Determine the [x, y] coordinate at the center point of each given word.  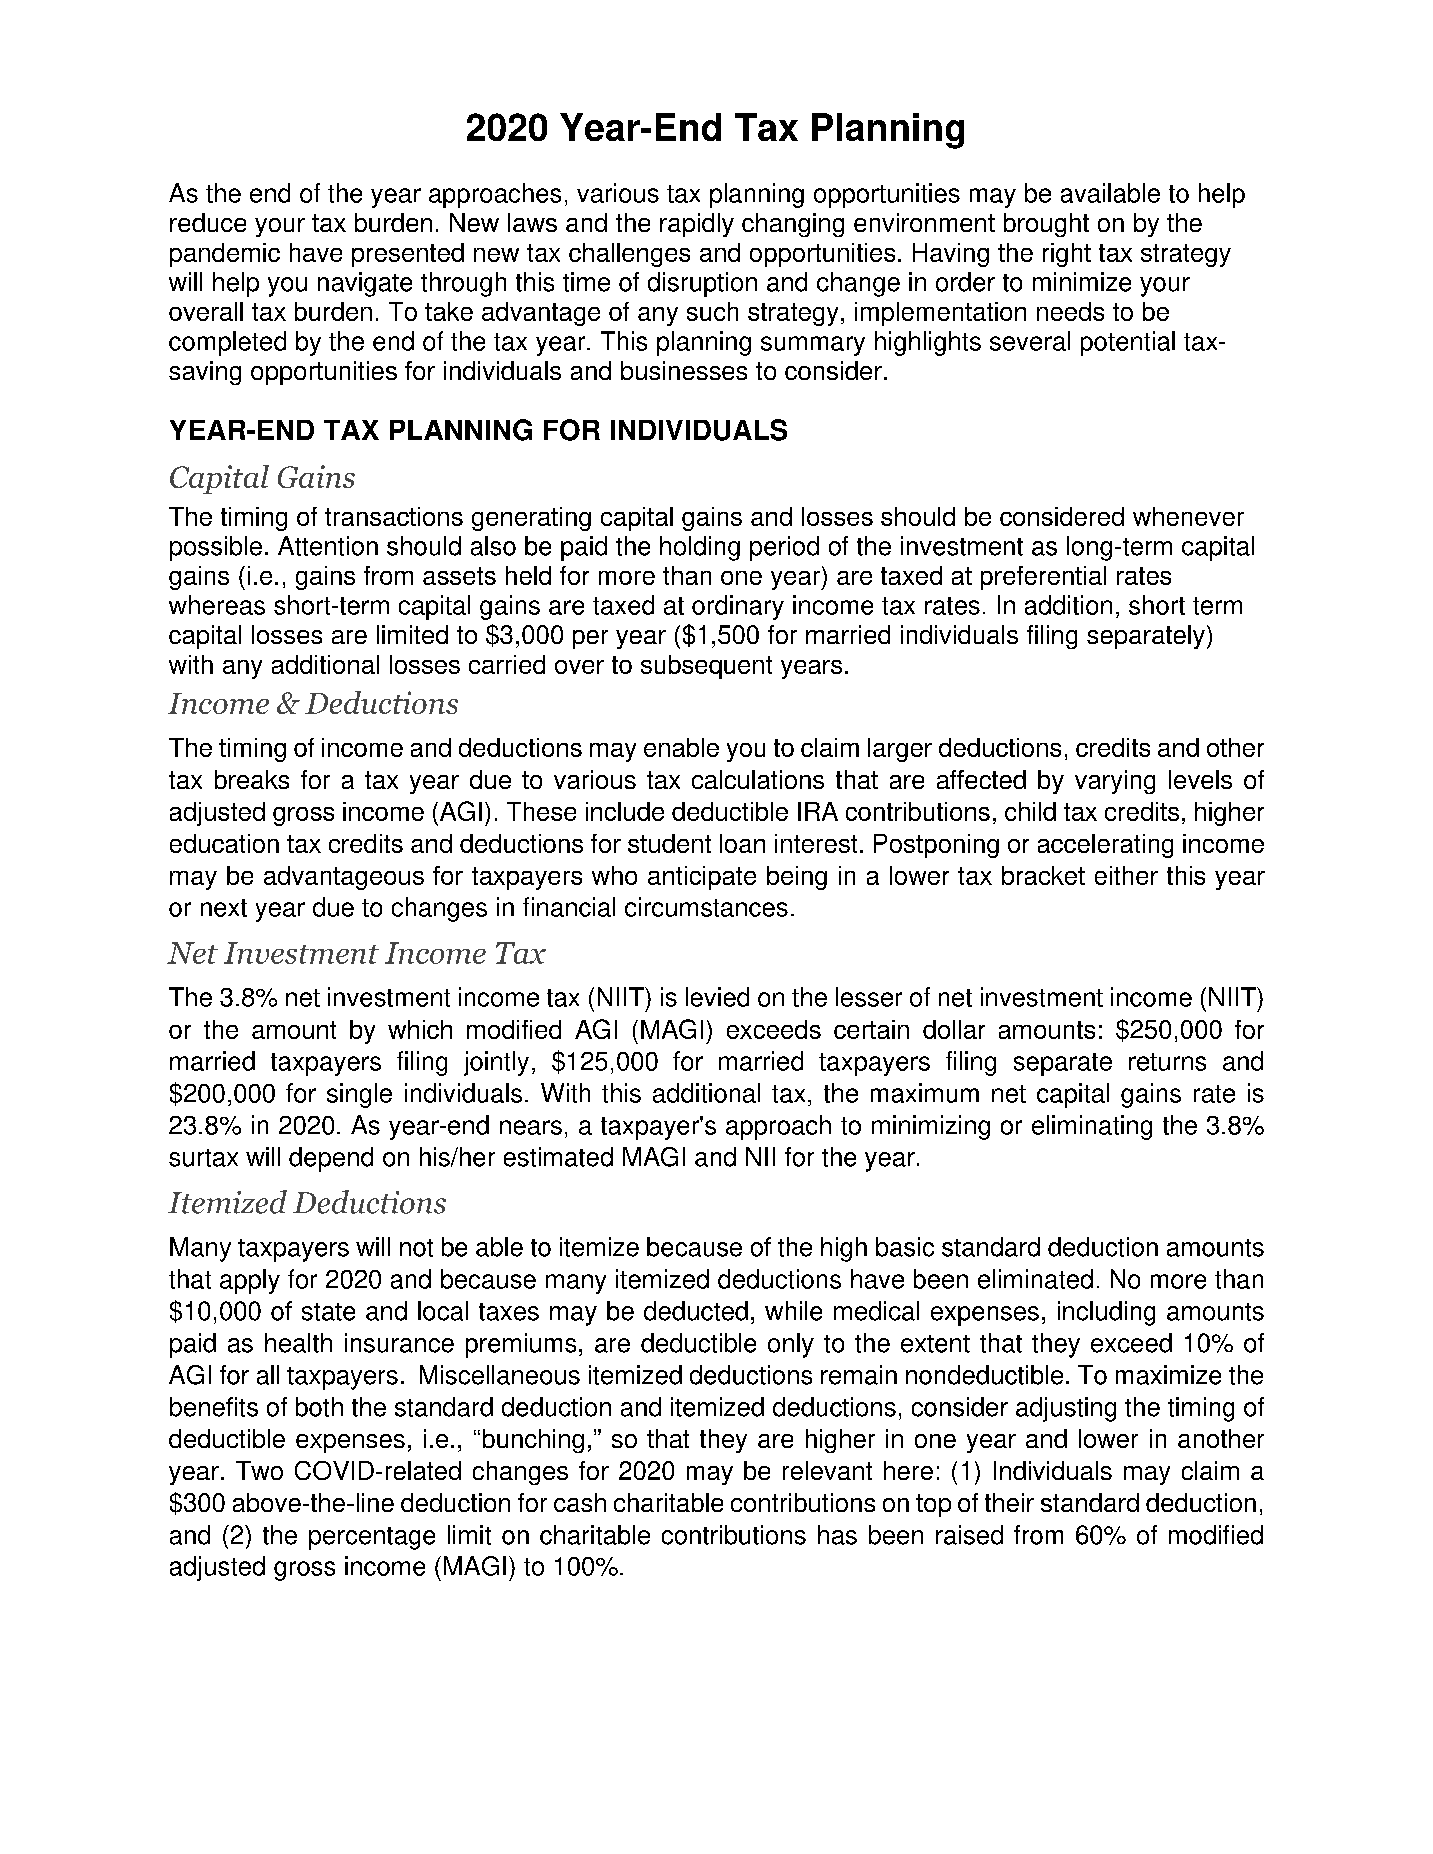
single [359, 1095]
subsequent [706, 667]
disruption [702, 284]
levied [717, 997]
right [1067, 255]
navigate [365, 284]
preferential [1043, 578]
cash [580, 1502]
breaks [252, 779]
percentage [372, 1538]
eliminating [1092, 1127]
